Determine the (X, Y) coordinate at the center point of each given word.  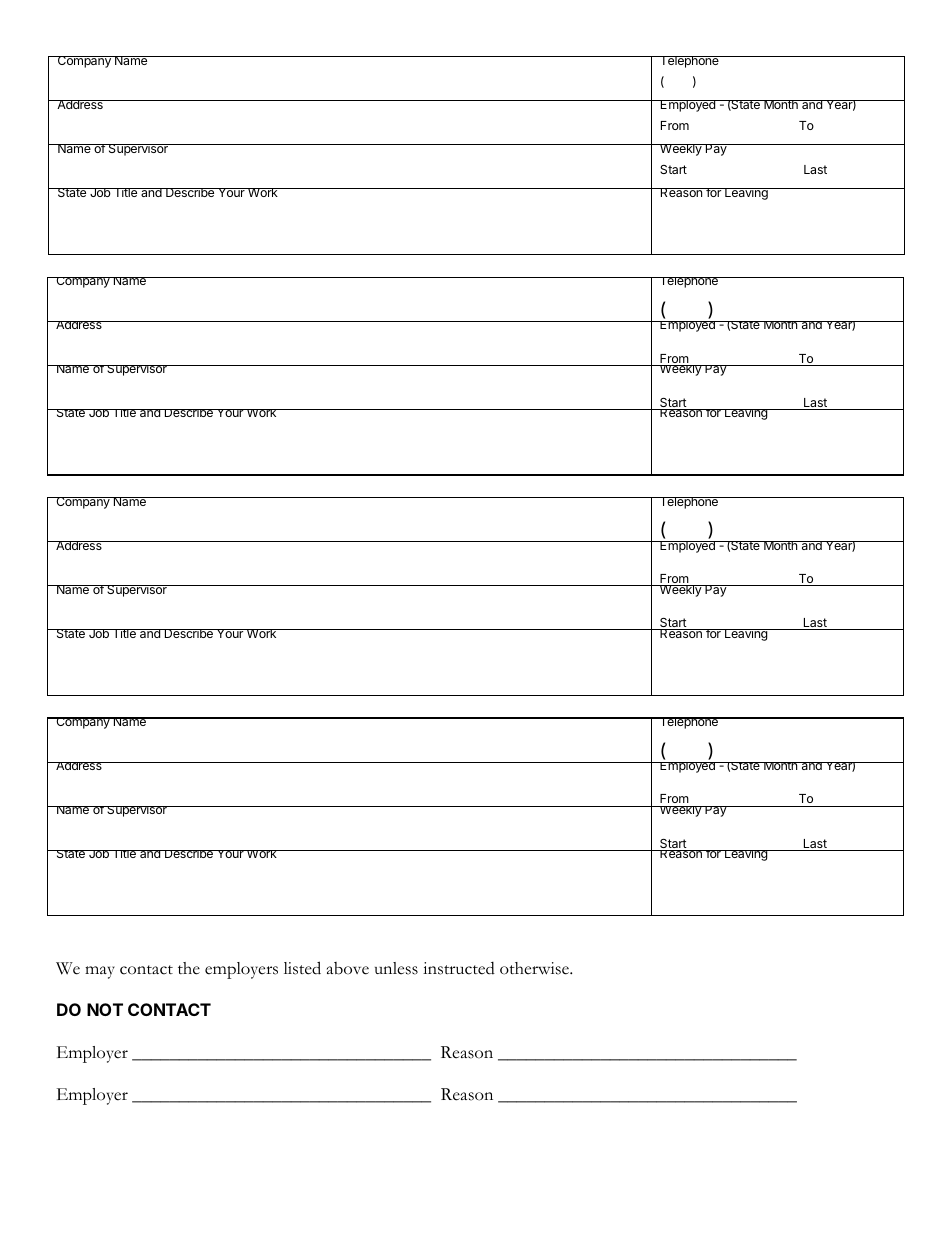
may (100, 972)
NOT (105, 1009)
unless (396, 968)
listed (302, 968)
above (348, 968)
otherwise (535, 968)
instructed (459, 968)
